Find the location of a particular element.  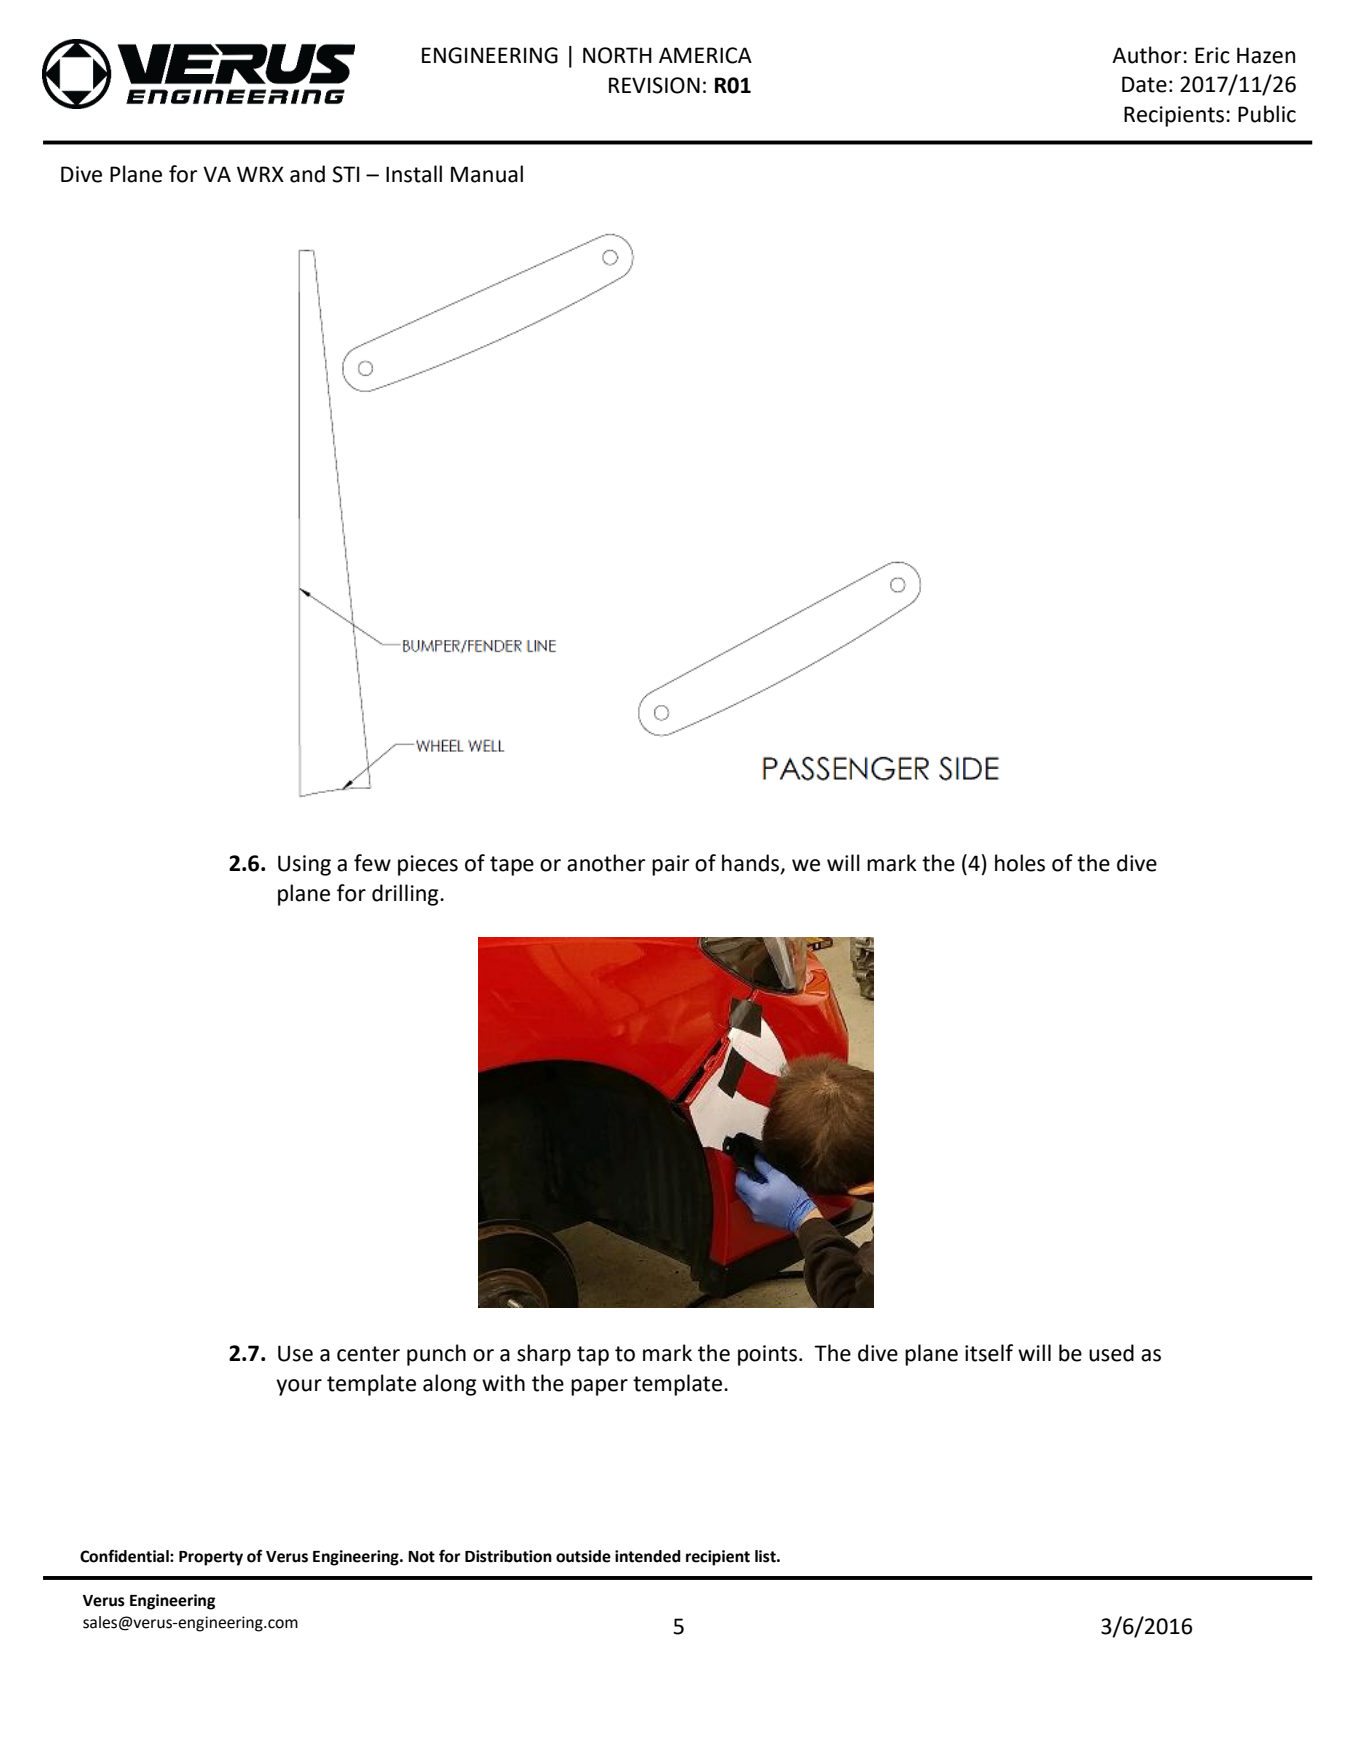

few is located at coordinates (372, 863).
